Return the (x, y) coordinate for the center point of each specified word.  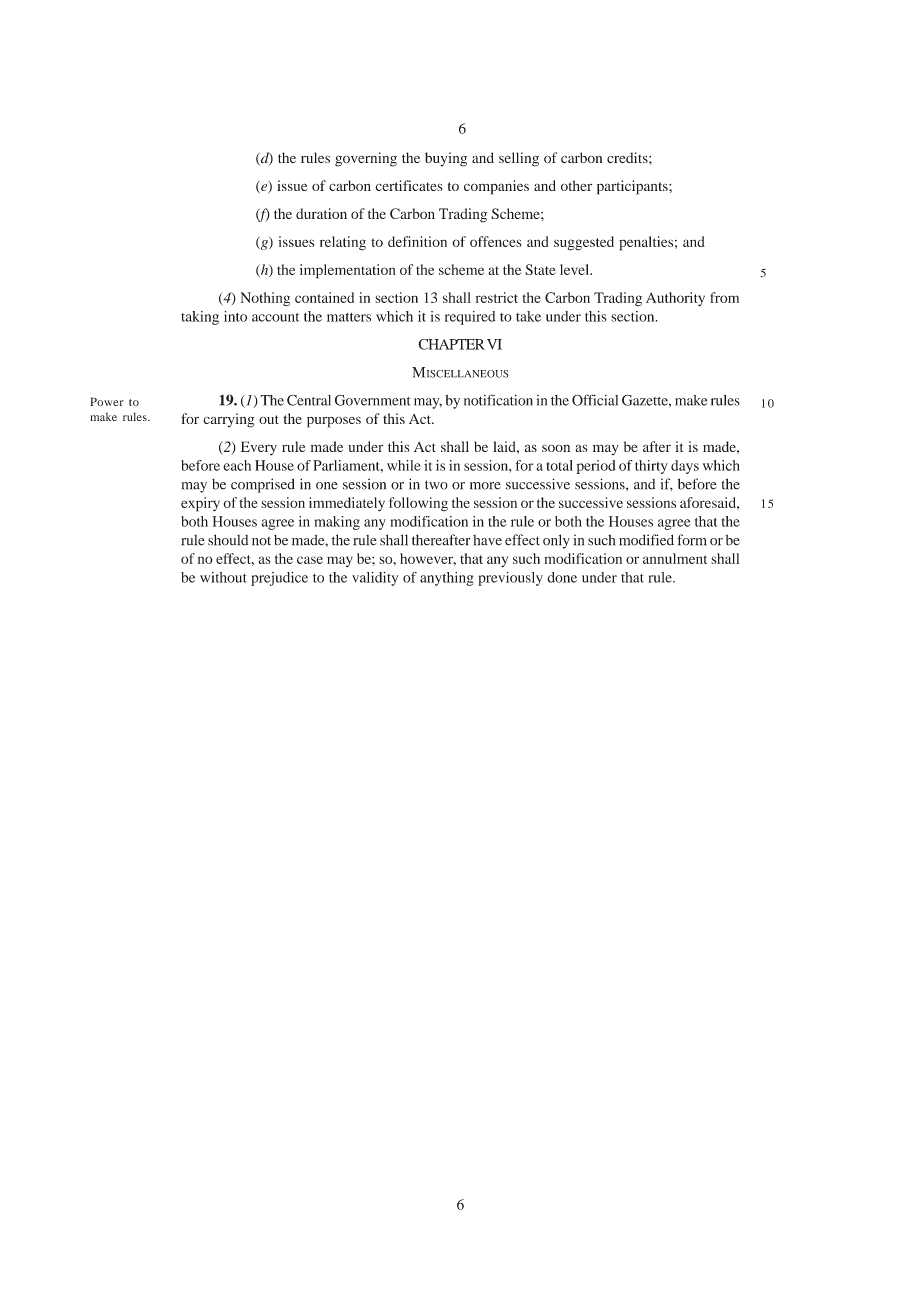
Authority (675, 299)
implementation (348, 271)
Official (595, 400)
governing (366, 159)
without (223, 577)
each (237, 465)
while (404, 465)
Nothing (265, 299)
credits (628, 157)
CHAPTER (451, 344)
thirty (651, 467)
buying (446, 159)
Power (106, 401)
